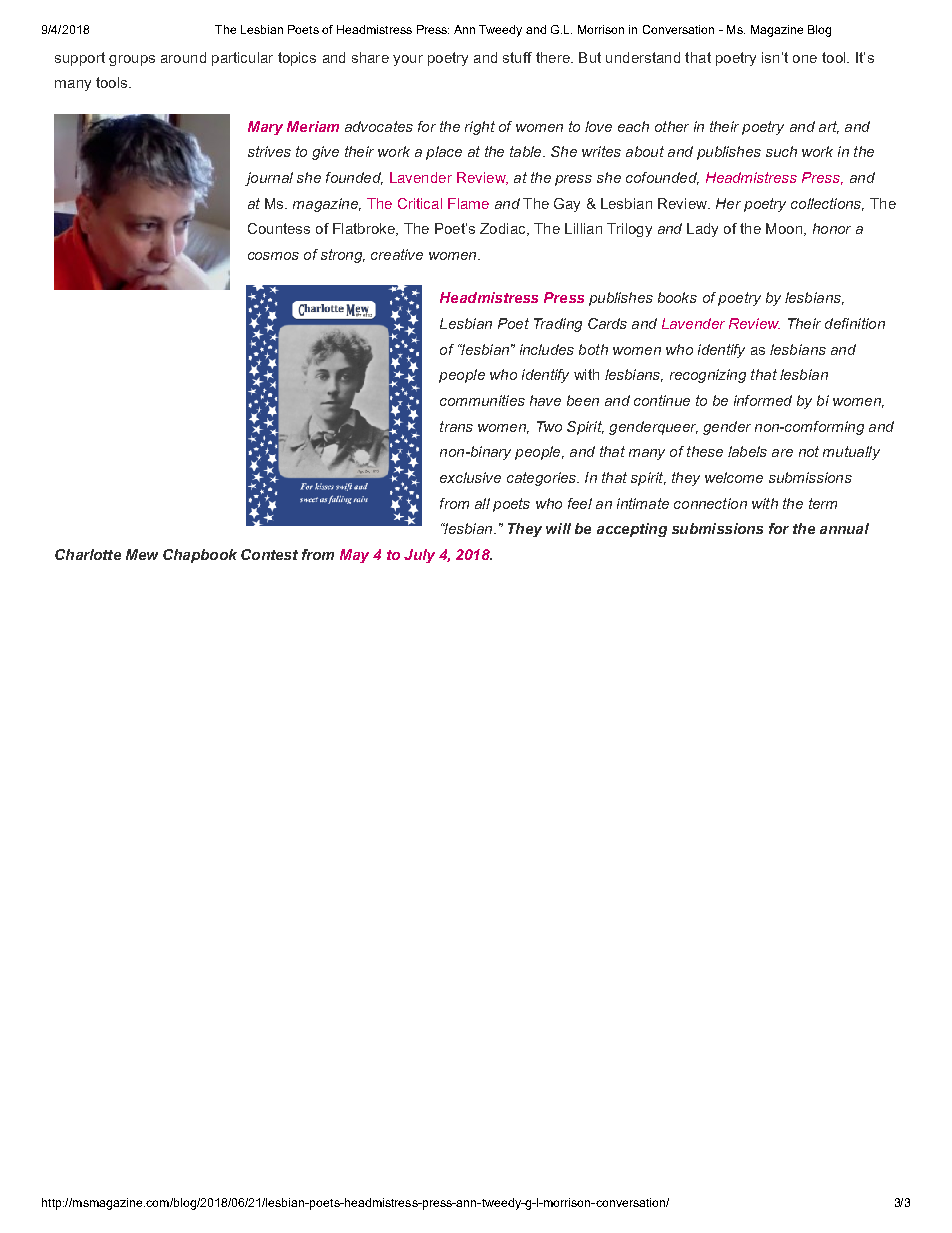 The width and height of the screenshot is (952, 1233). What do you see at coordinates (763, 400) in the screenshot?
I see `informed` at bounding box center [763, 400].
